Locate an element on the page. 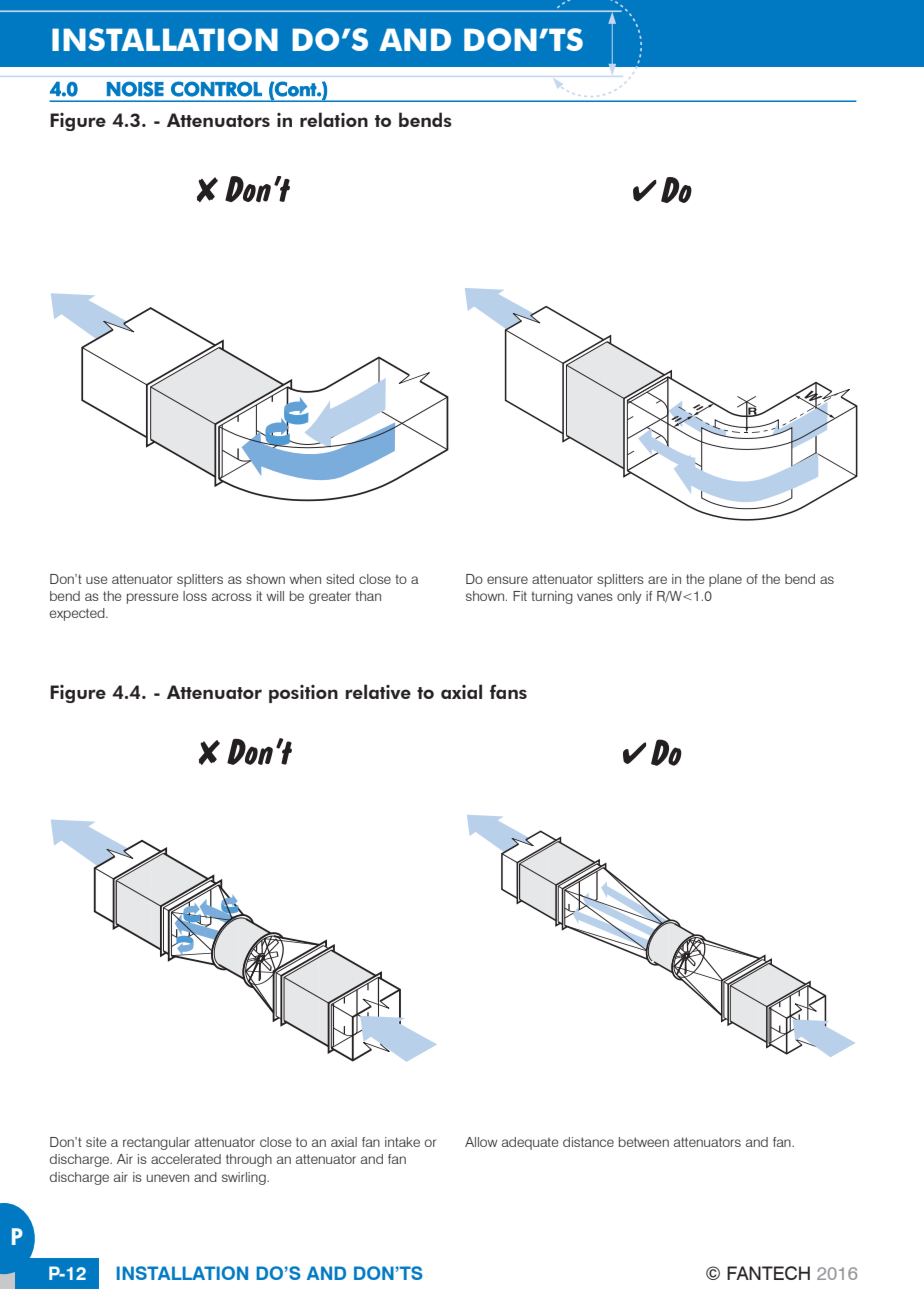  NOISE is located at coordinates (135, 89).
